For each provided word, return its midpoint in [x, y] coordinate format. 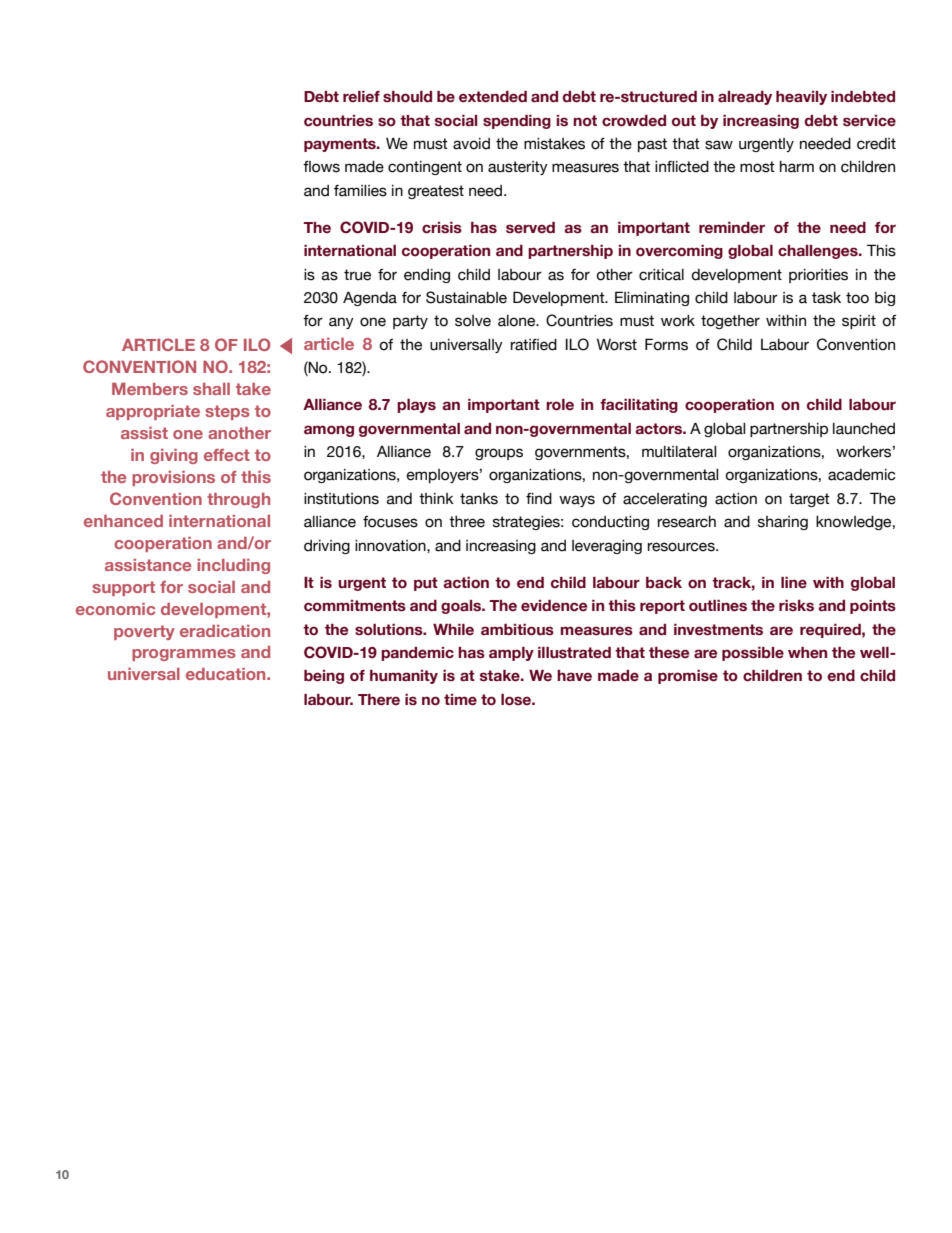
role [560, 405]
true [357, 275]
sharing [783, 523]
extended [493, 97]
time [460, 700]
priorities [818, 276]
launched [864, 429]
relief [361, 97]
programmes [184, 655]
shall [211, 389]
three [467, 522]
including [233, 566]
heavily [801, 98]
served [530, 228]
